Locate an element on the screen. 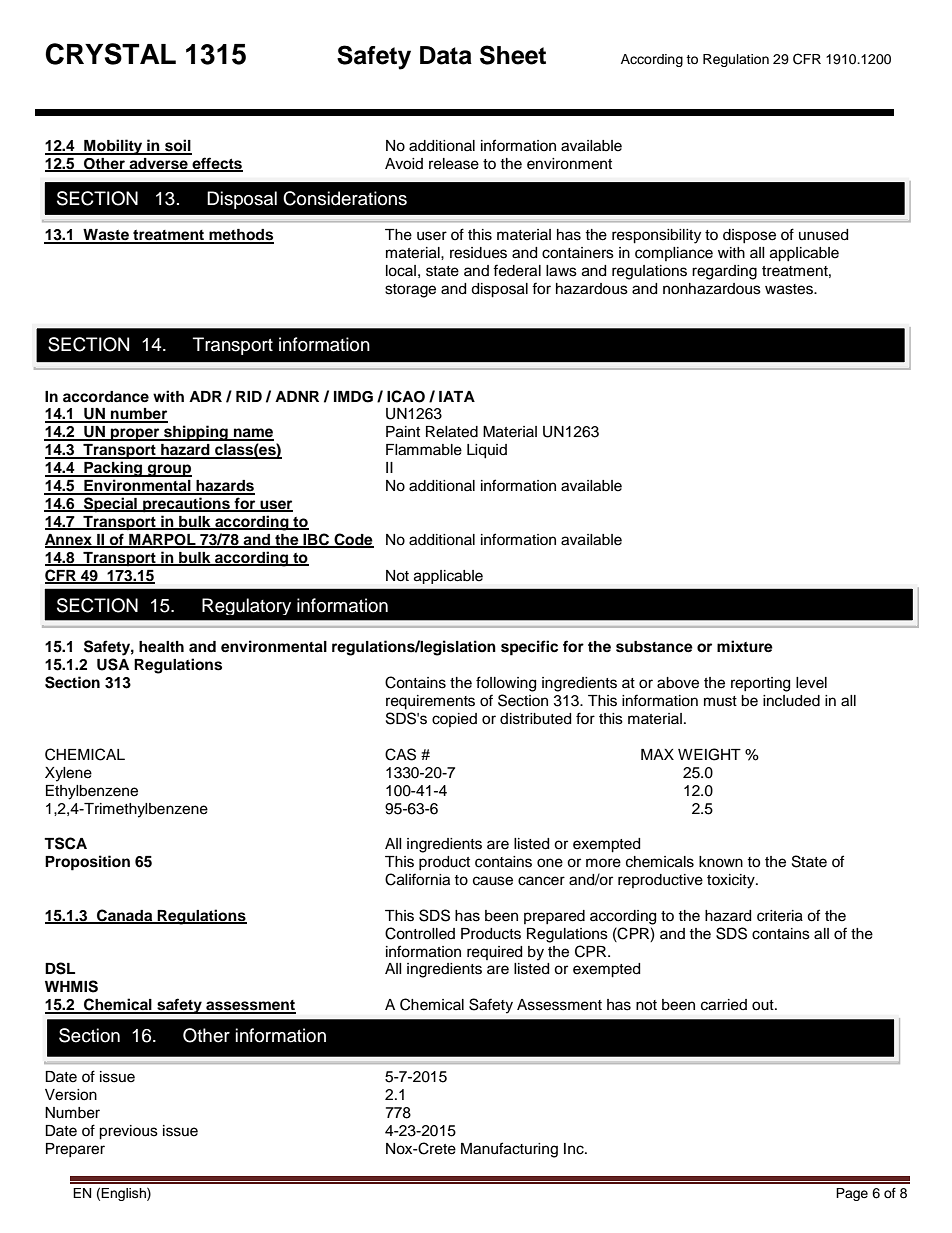  cause is located at coordinates (493, 881).
